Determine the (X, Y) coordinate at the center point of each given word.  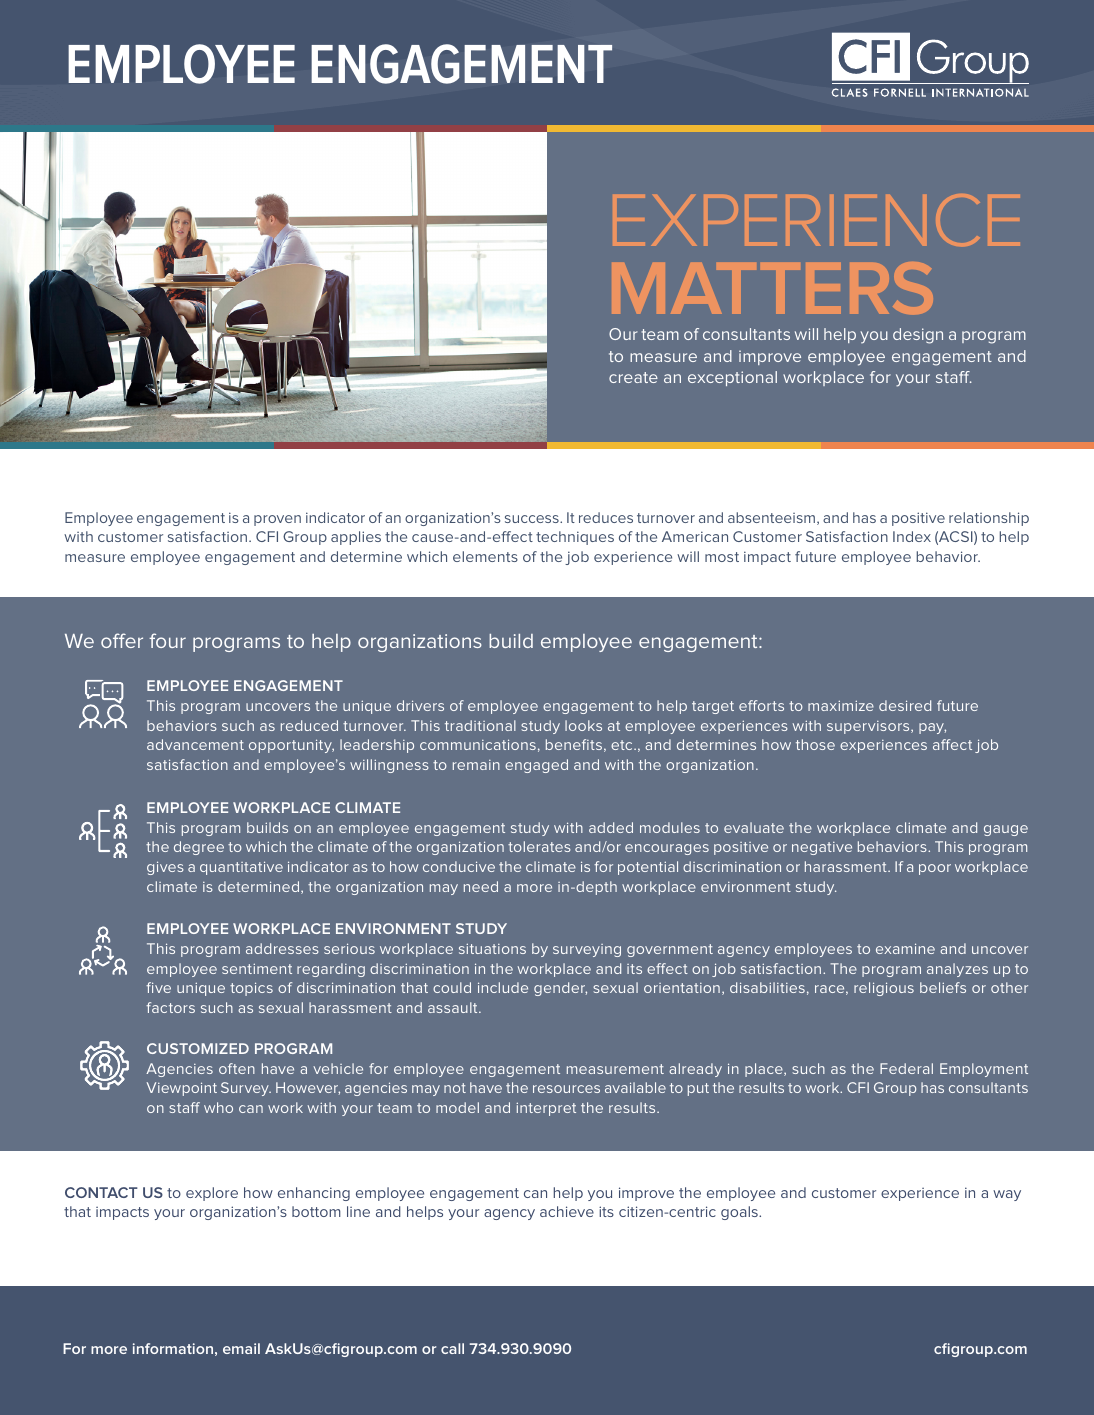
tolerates (539, 846)
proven (277, 520)
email (241, 1348)
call (452, 1348)
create (633, 377)
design (918, 336)
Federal (906, 1068)
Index (912, 536)
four (167, 640)
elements (485, 556)
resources (566, 1089)
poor (935, 869)
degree (199, 848)
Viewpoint (182, 1089)
